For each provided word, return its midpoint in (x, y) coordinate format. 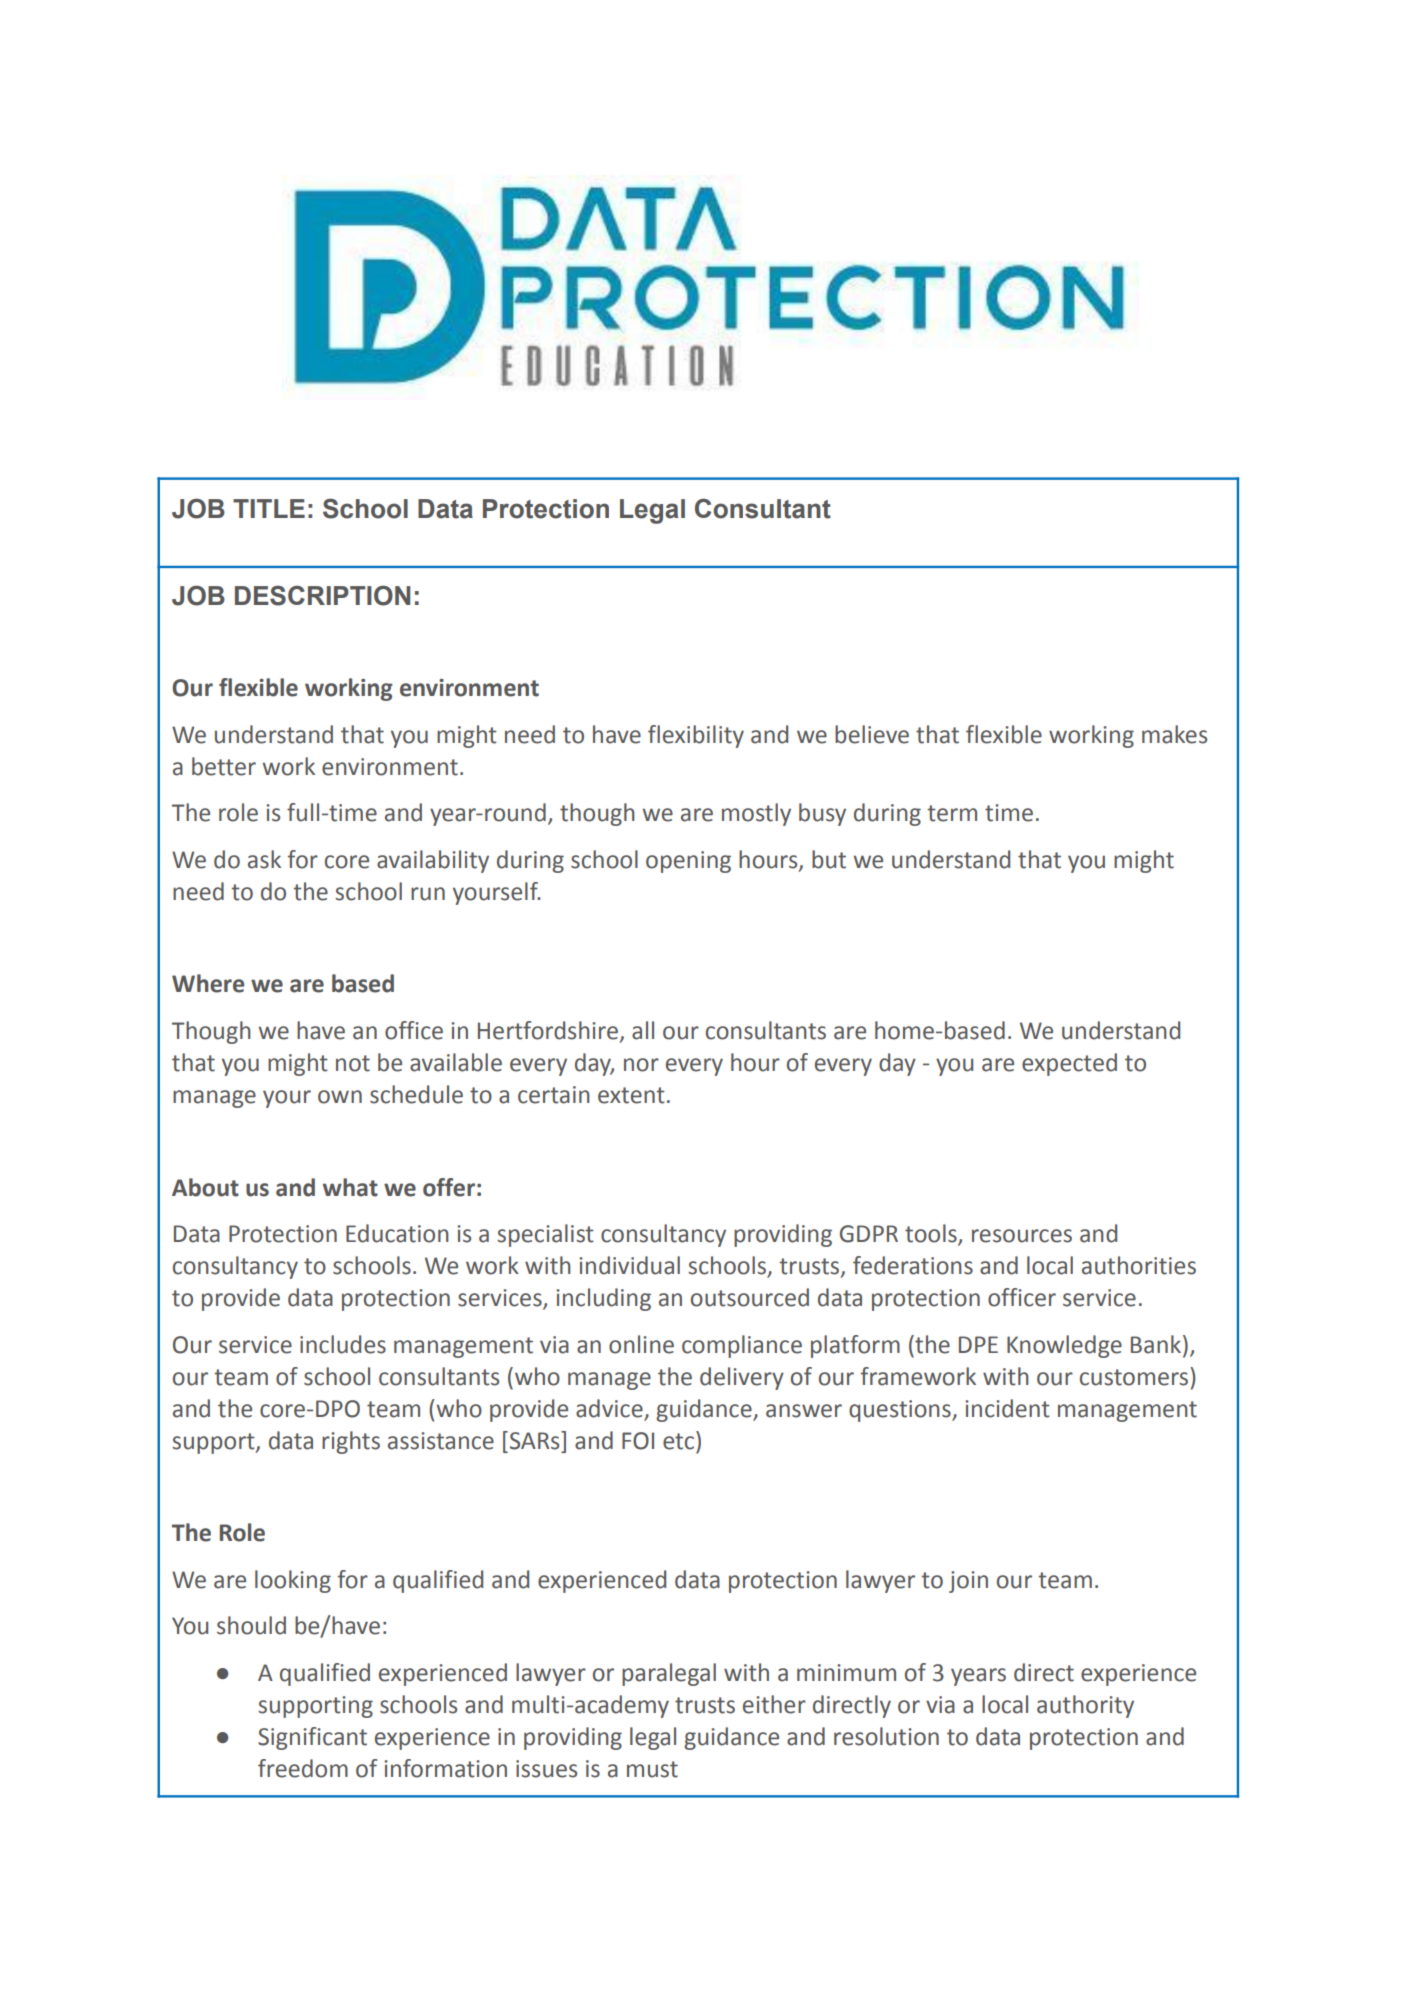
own (340, 1097)
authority (1085, 1706)
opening (688, 862)
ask (264, 859)
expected (1069, 1064)
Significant (312, 1738)
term (952, 813)
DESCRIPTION (322, 595)
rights (351, 1442)
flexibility (696, 736)
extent (631, 1095)
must (652, 1769)
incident (1007, 1408)
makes (1174, 734)
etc (680, 1440)
